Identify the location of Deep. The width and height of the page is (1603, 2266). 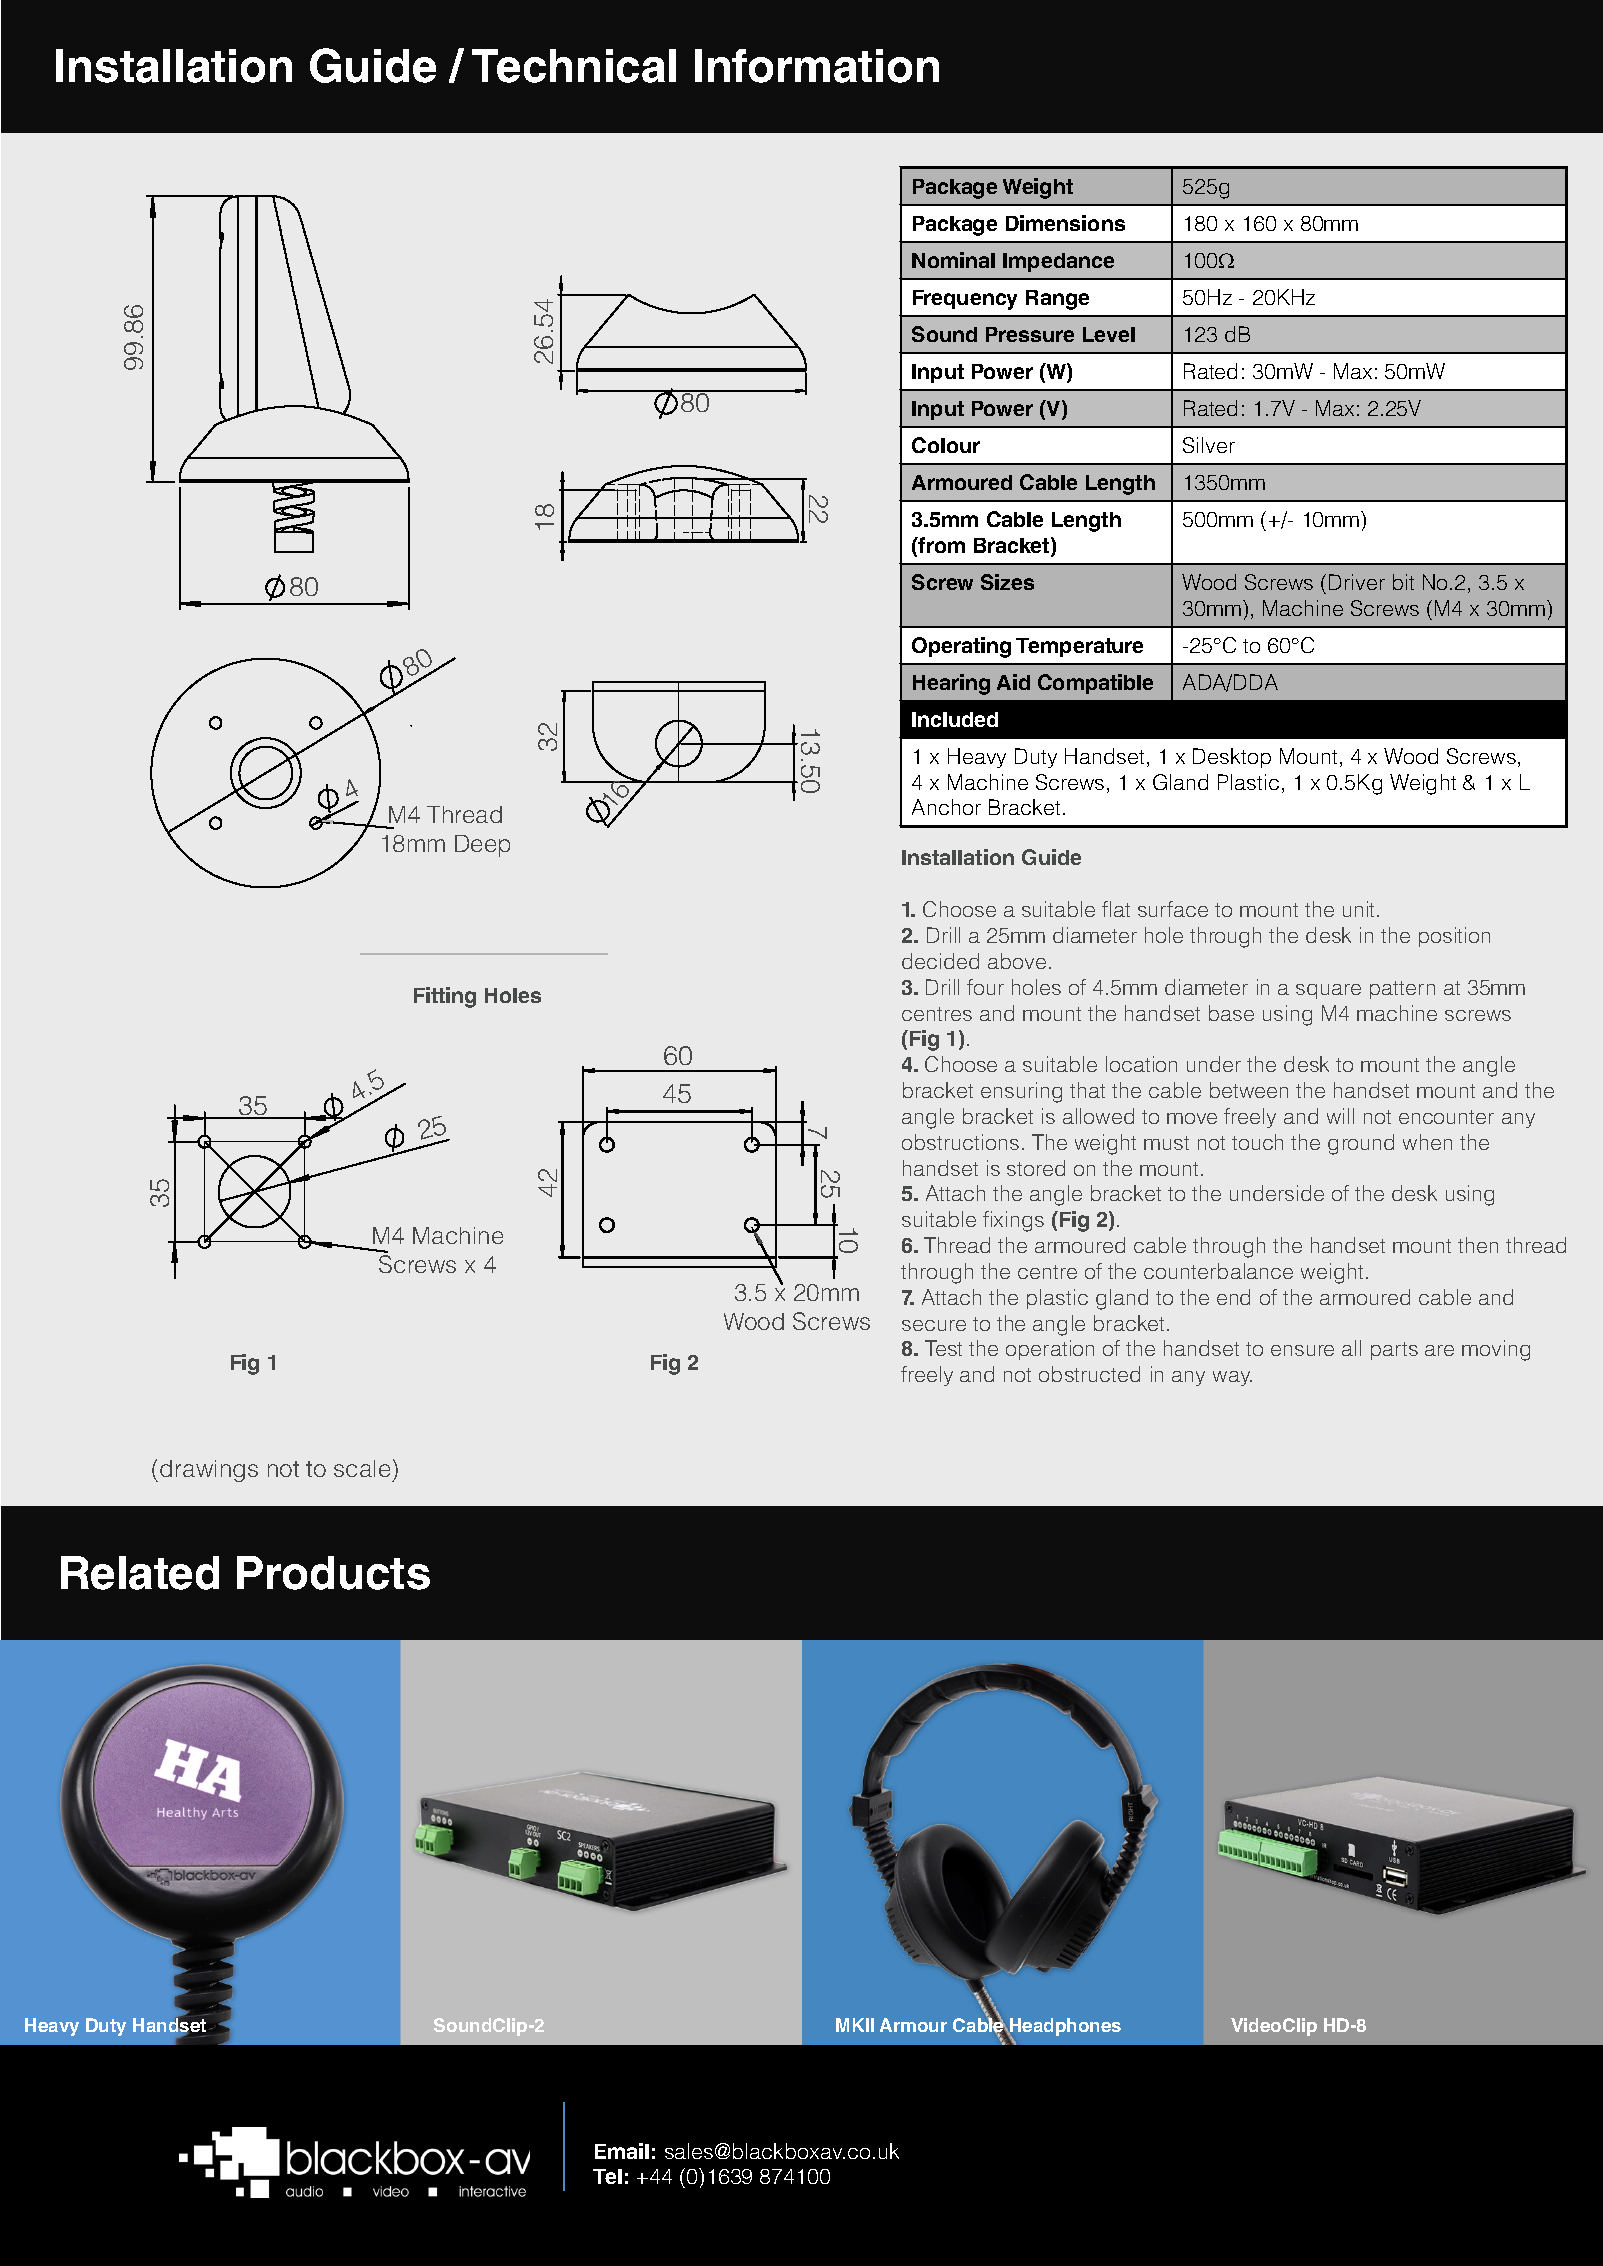
(482, 846).
